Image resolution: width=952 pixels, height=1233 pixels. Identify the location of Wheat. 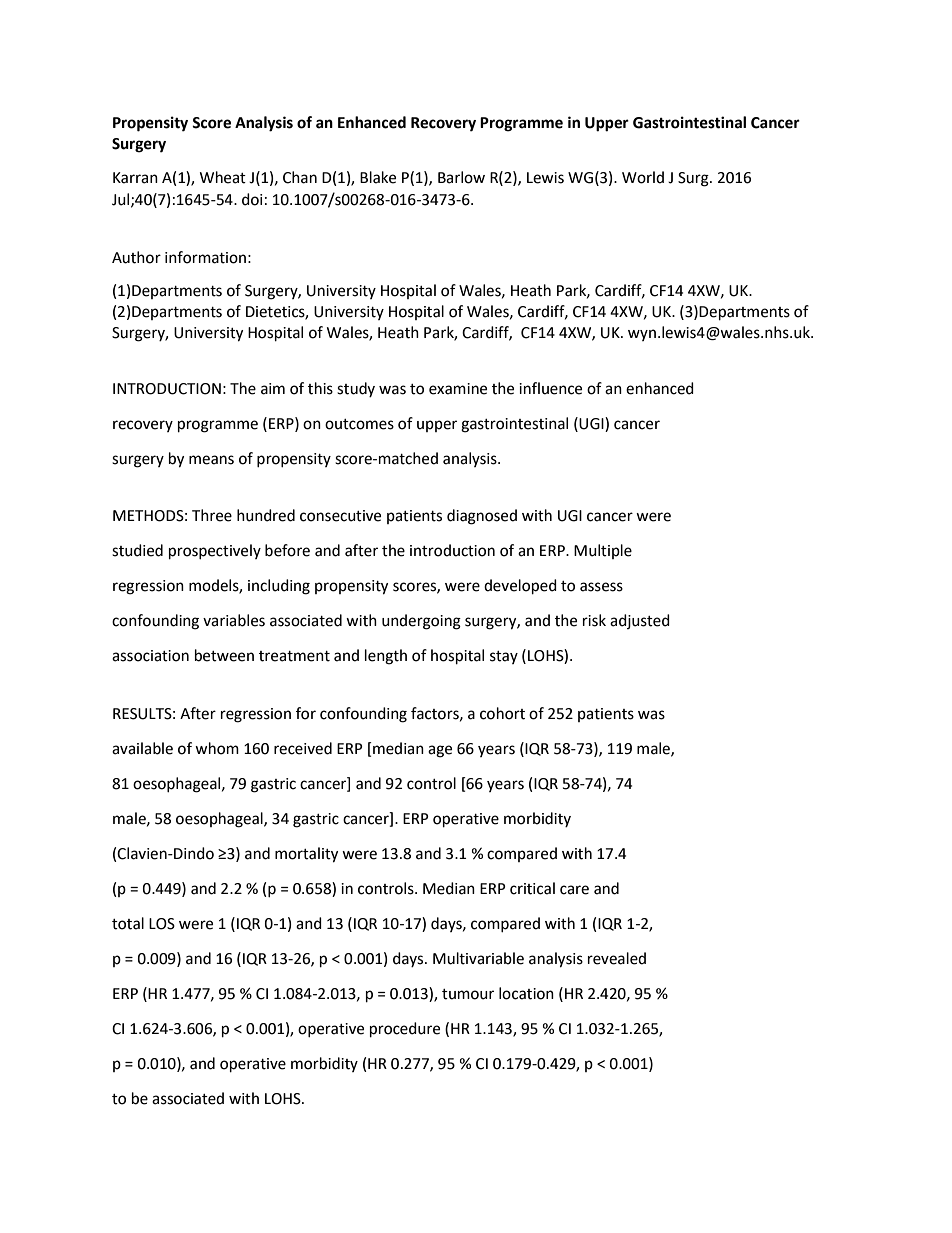
(223, 177).
